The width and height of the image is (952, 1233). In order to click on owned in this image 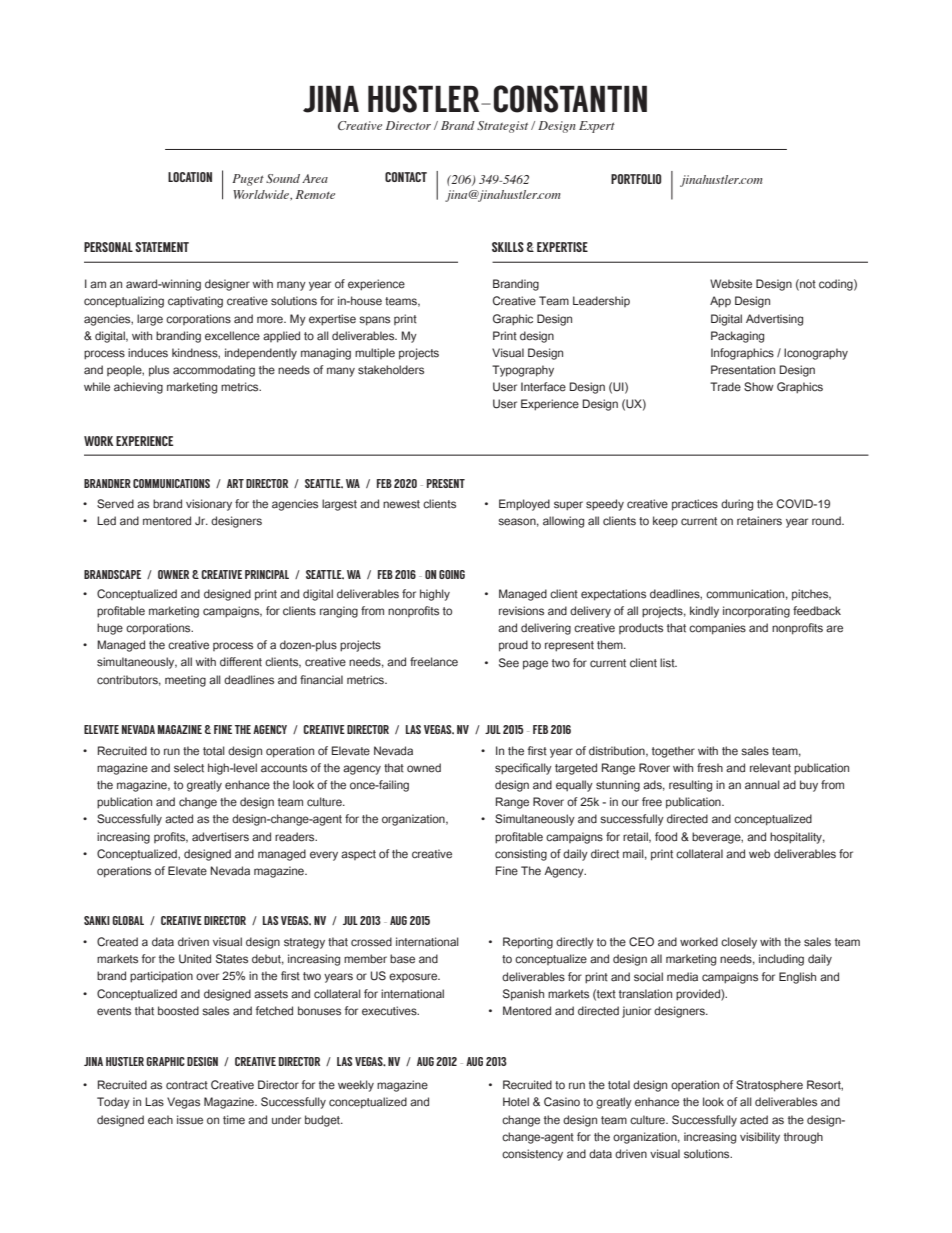, I will do `click(424, 768)`.
